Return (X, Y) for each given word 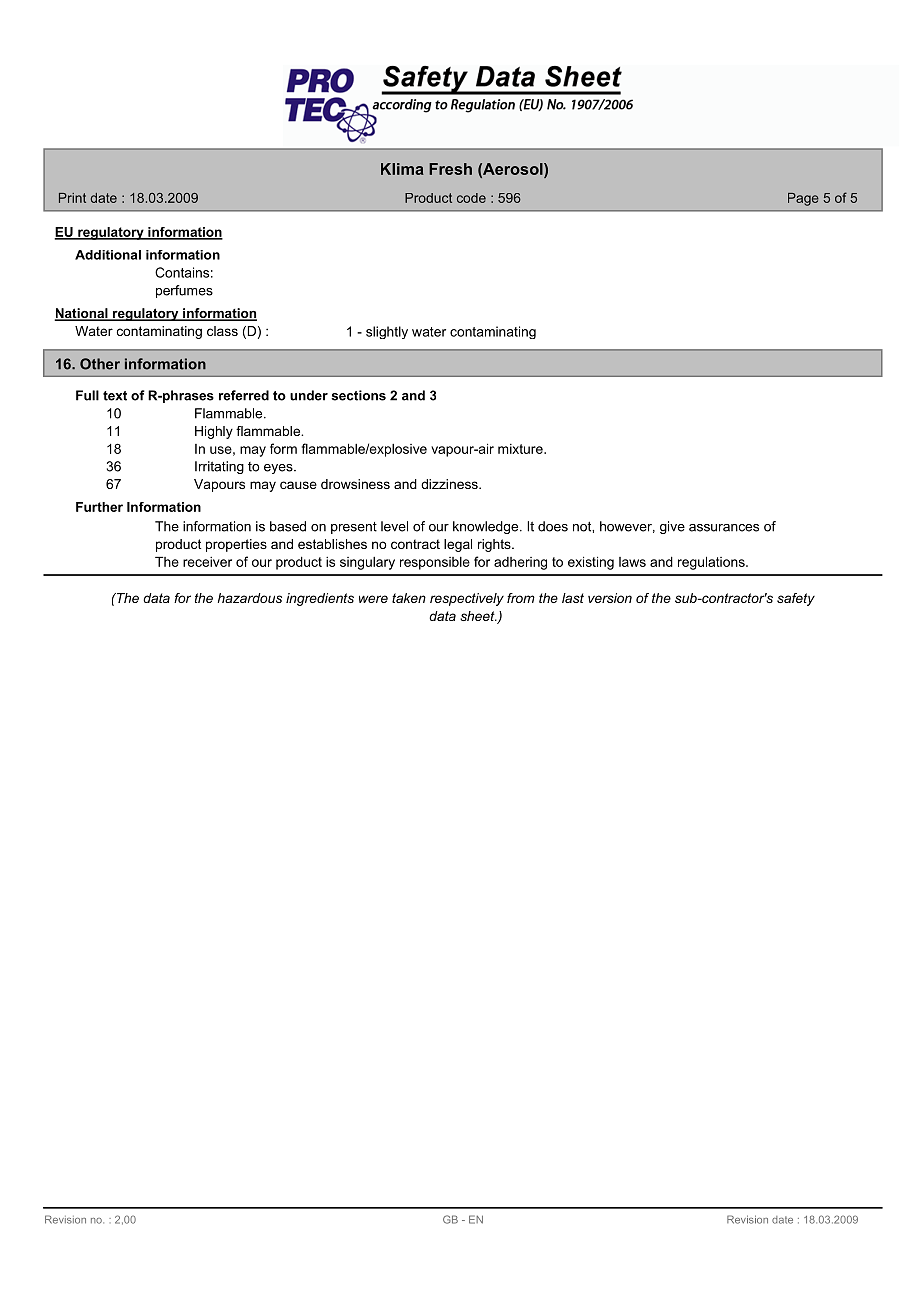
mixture (521, 449)
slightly (387, 332)
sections (358, 395)
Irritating (219, 467)
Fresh (450, 169)
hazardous (250, 598)
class (222, 331)
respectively (467, 599)
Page (803, 199)
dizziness (450, 484)
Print (72, 198)
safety (796, 599)
